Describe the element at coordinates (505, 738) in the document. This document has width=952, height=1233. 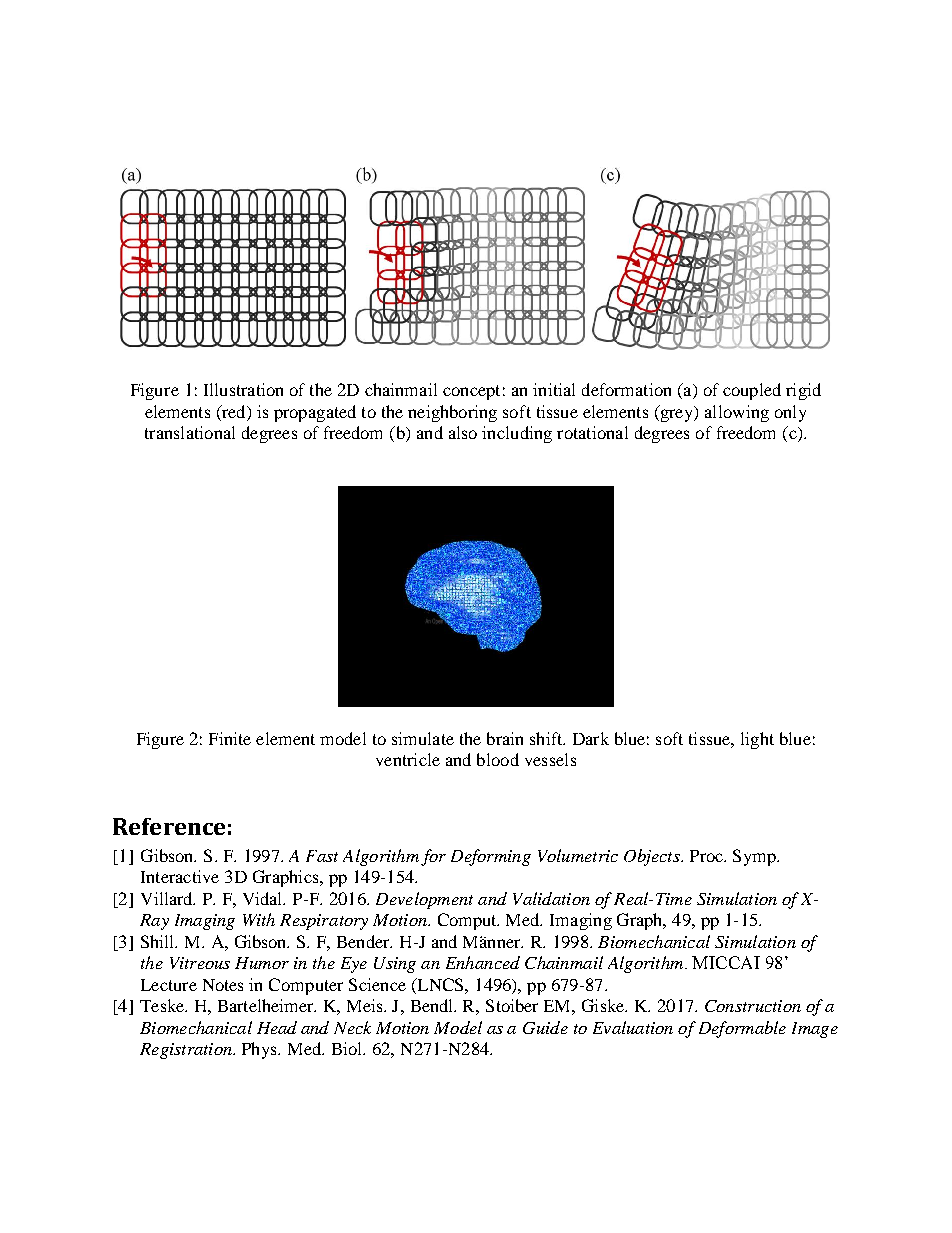
I see `brain` at that location.
